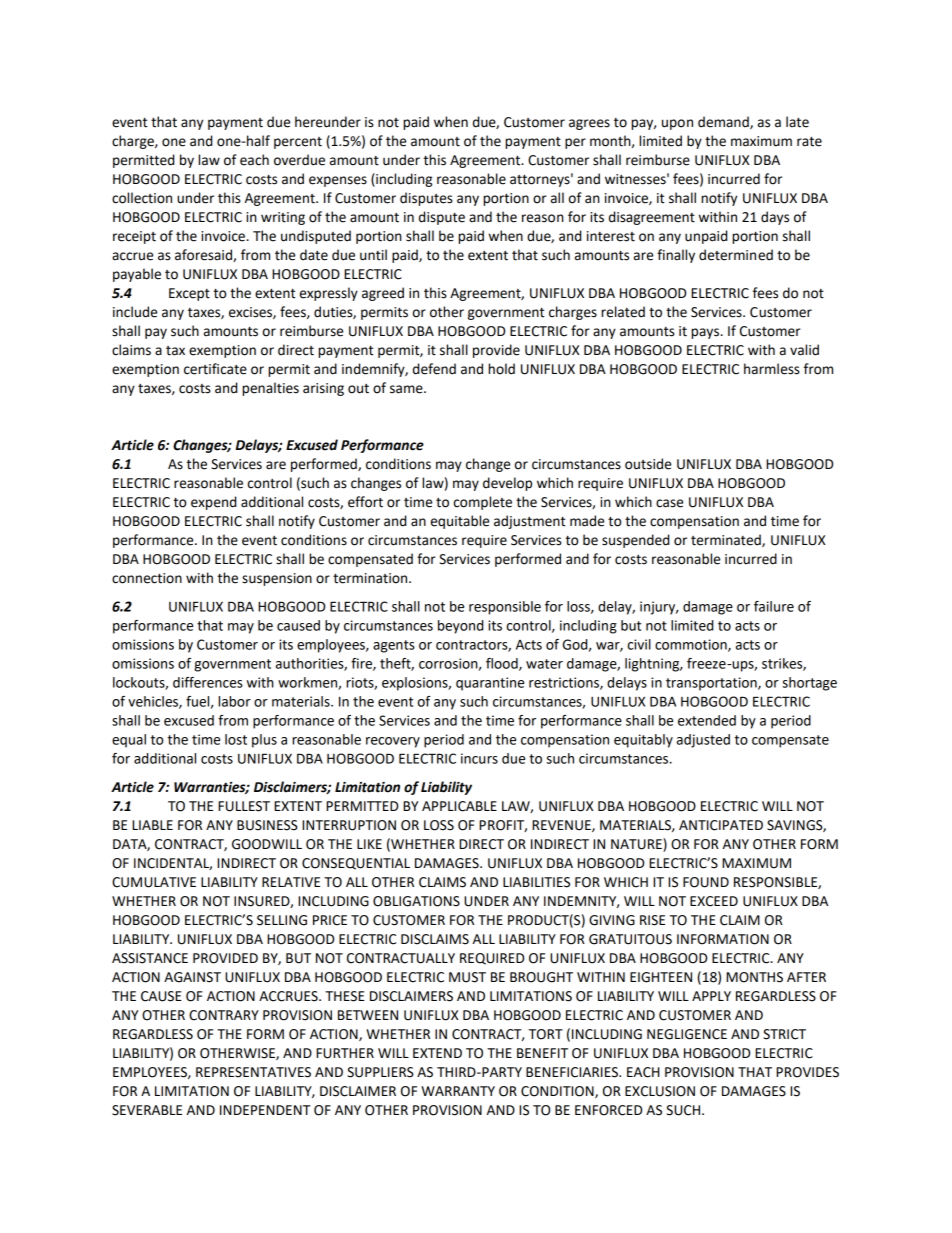 This screenshot has height=1233, width=952. Describe the element at coordinates (147, 578) in the screenshot. I see `connection` at that location.
